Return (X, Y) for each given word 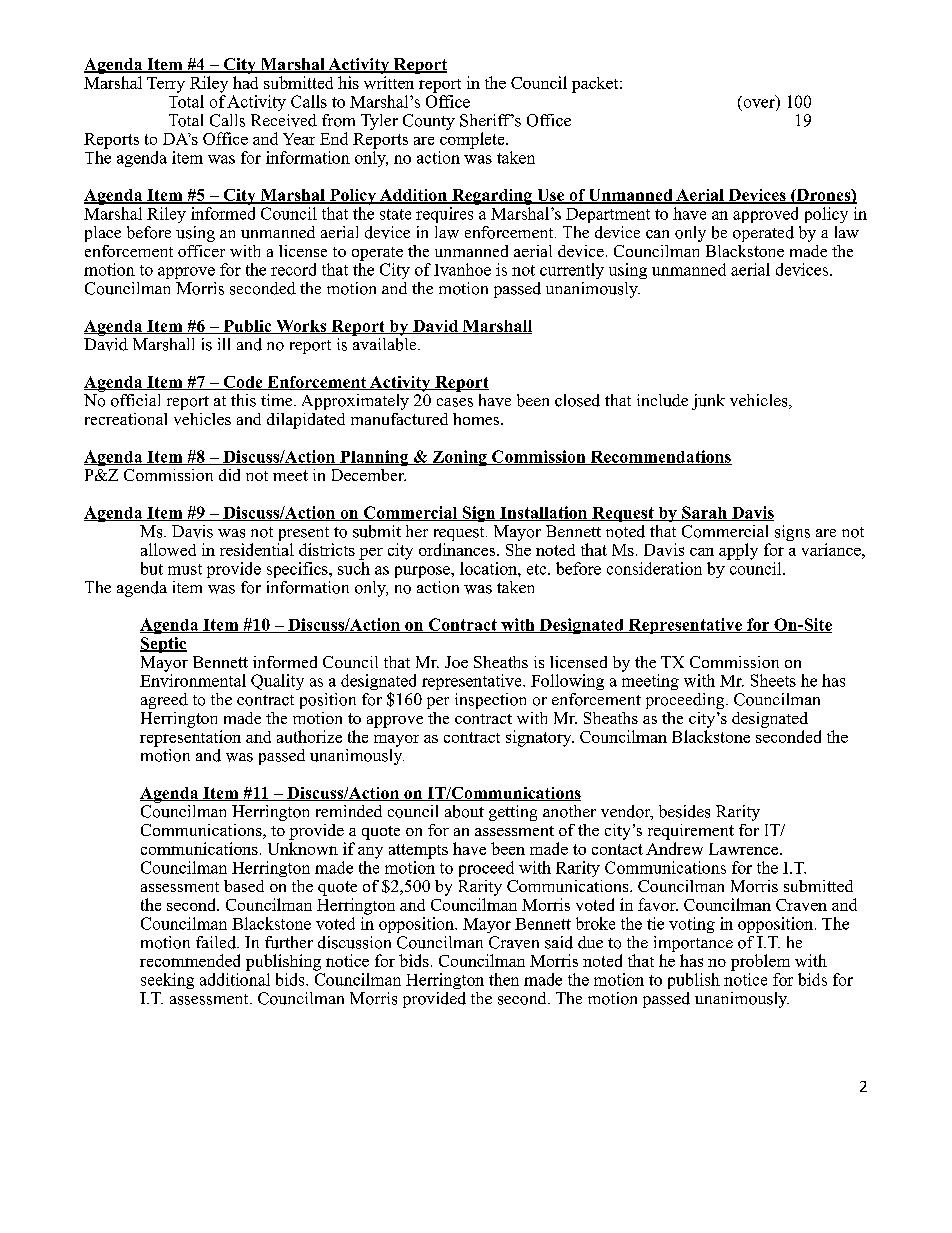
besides (684, 811)
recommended (190, 960)
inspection (490, 701)
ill (224, 344)
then (504, 979)
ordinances (458, 549)
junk (708, 402)
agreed (164, 701)
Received (284, 120)
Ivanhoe (462, 269)
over (759, 103)
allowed (168, 549)
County (429, 122)
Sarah (704, 513)
